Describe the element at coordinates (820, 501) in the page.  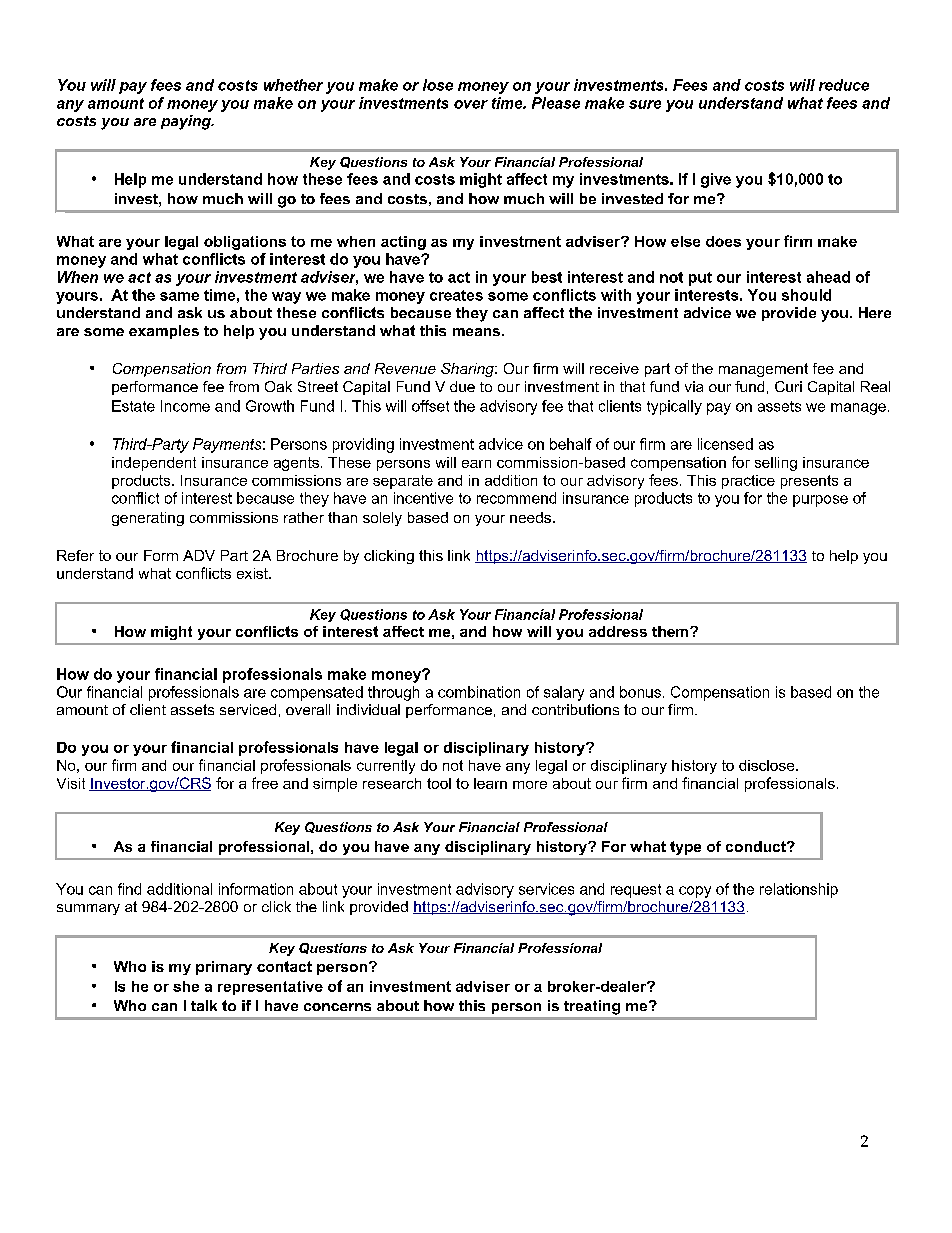
I see `purpose` at that location.
